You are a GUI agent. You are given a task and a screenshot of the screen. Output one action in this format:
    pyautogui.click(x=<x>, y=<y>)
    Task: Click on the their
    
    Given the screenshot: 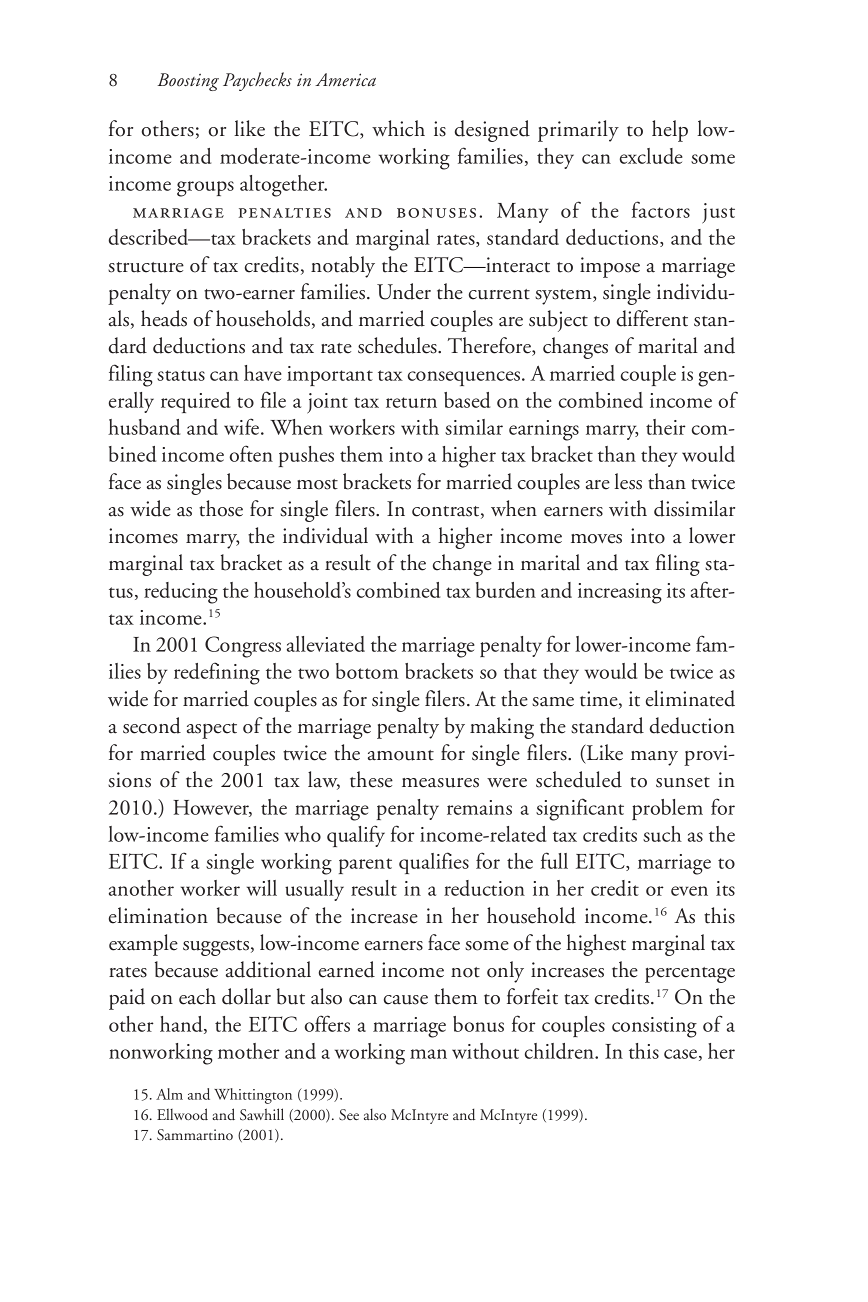 What is the action you would take?
    pyautogui.click(x=666, y=427)
